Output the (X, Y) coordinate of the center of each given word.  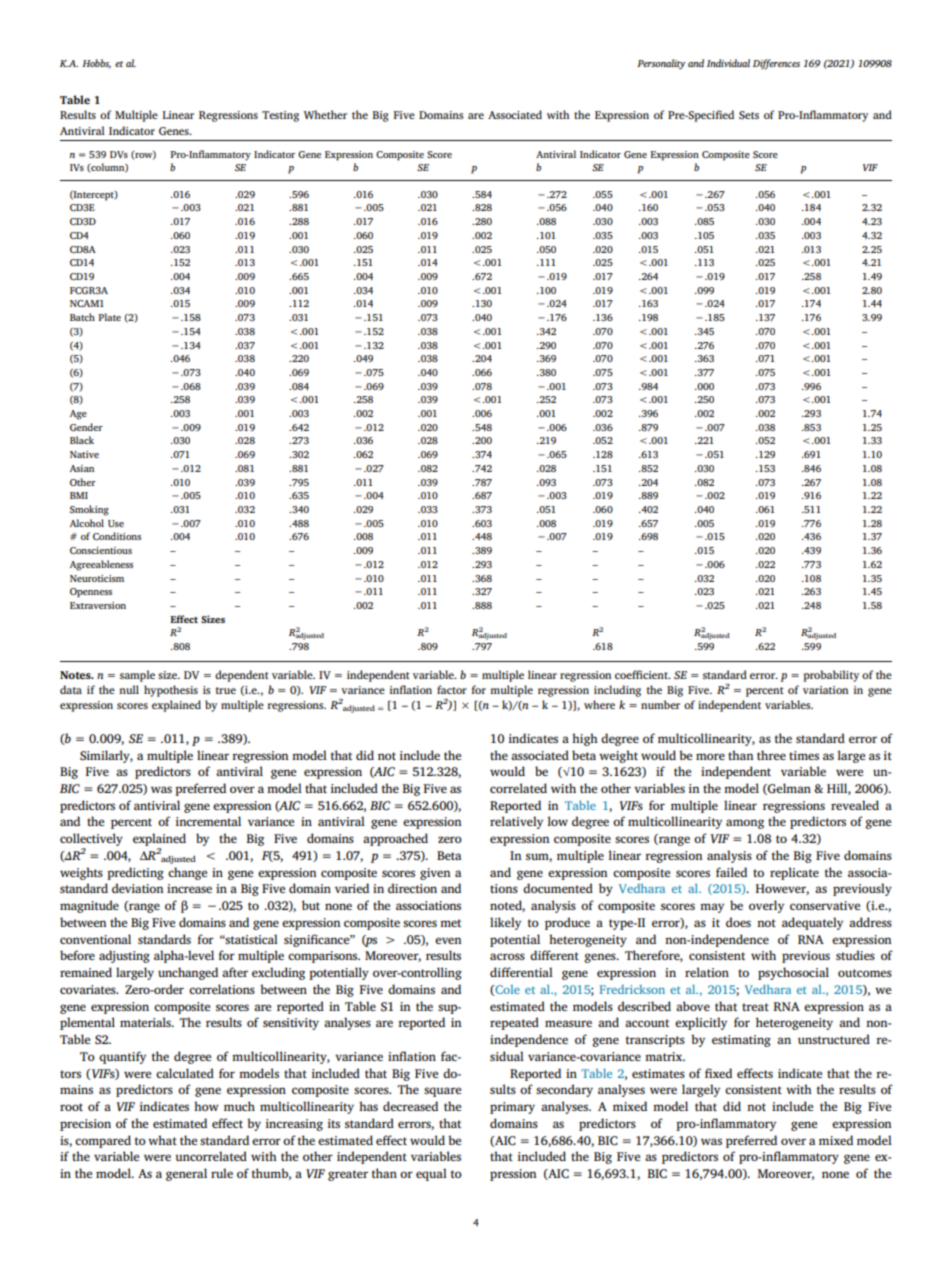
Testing (280, 116)
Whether (325, 114)
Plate (109, 317)
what (162, 1140)
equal (431, 1174)
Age (78, 415)
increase (189, 888)
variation (825, 690)
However (782, 889)
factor (452, 689)
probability (831, 676)
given (435, 874)
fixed (718, 1073)
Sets (749, 115)
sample (137, 676)
